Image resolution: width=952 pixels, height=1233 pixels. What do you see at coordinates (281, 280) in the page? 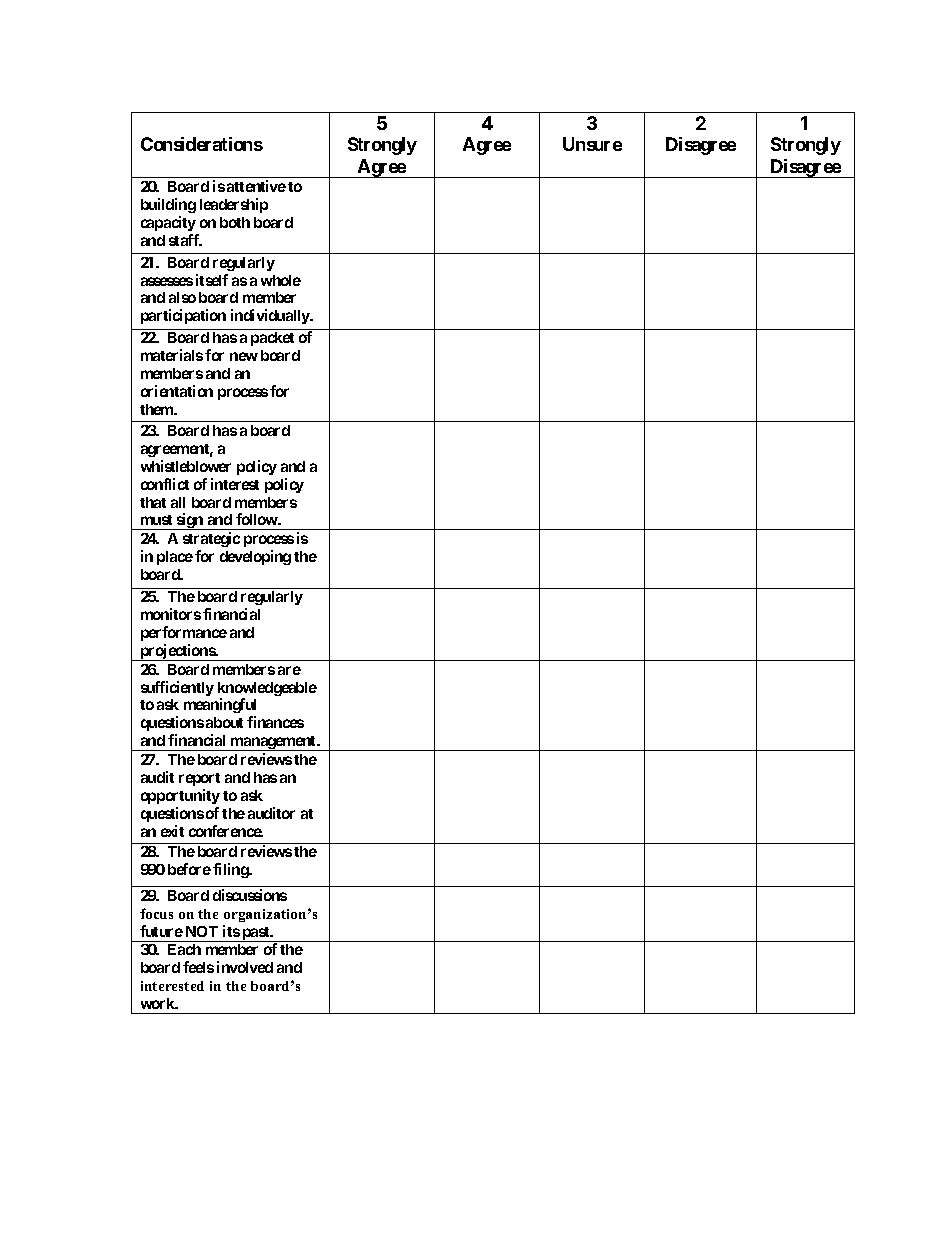
I see `whole` at bounding box center [281, 280].
